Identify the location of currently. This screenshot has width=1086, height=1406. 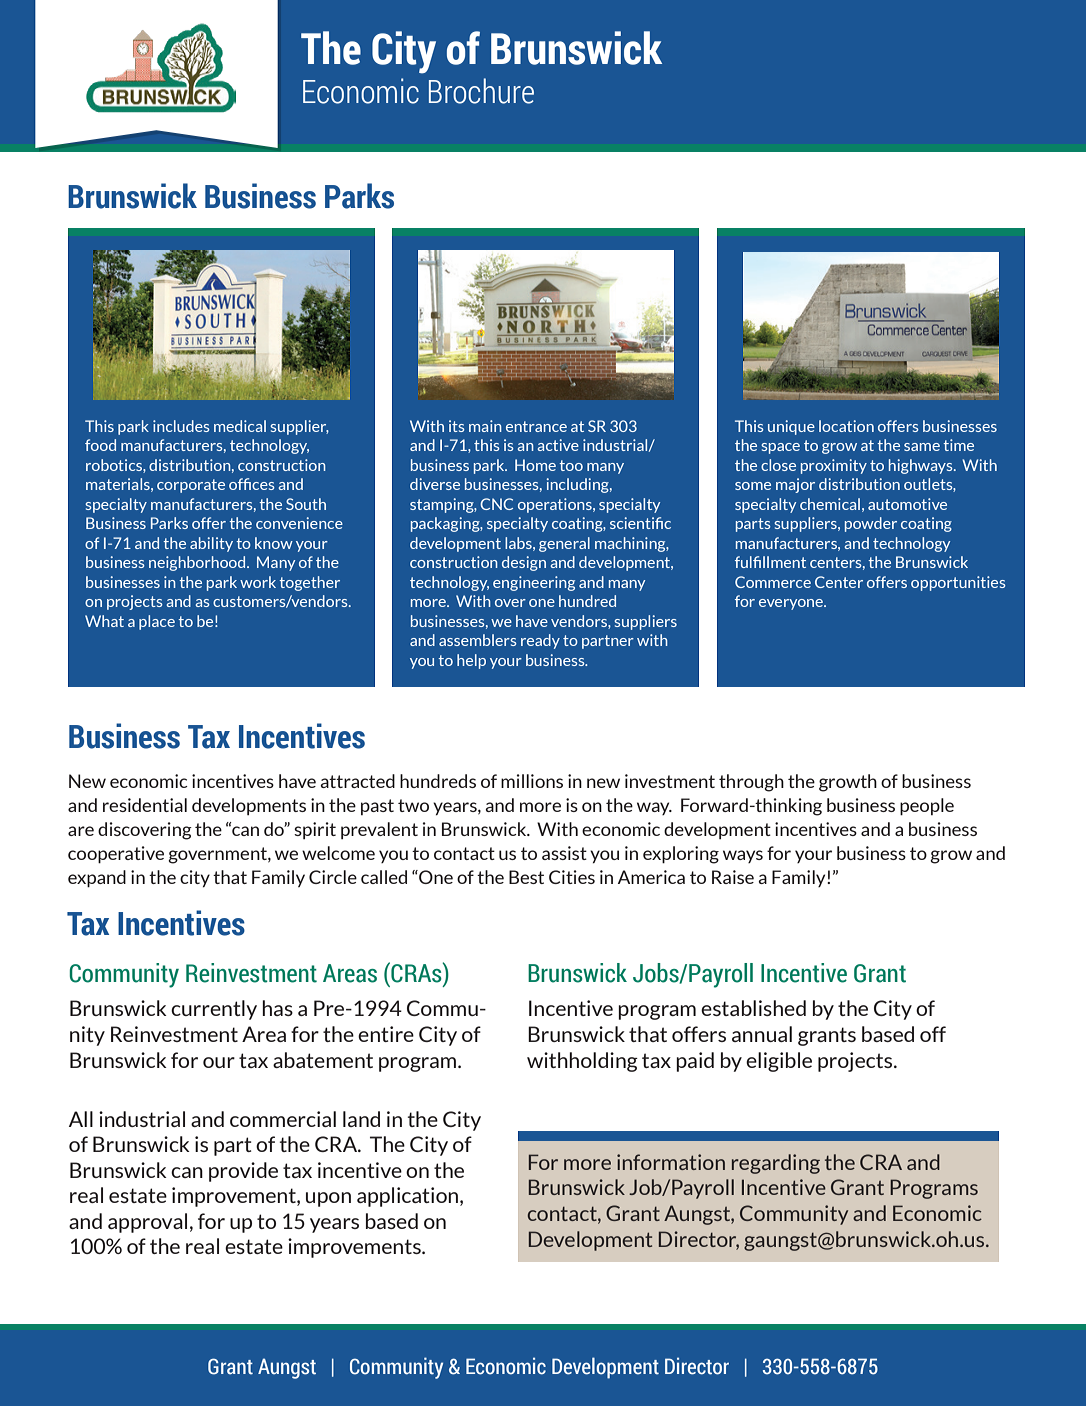
(214, 1010).
